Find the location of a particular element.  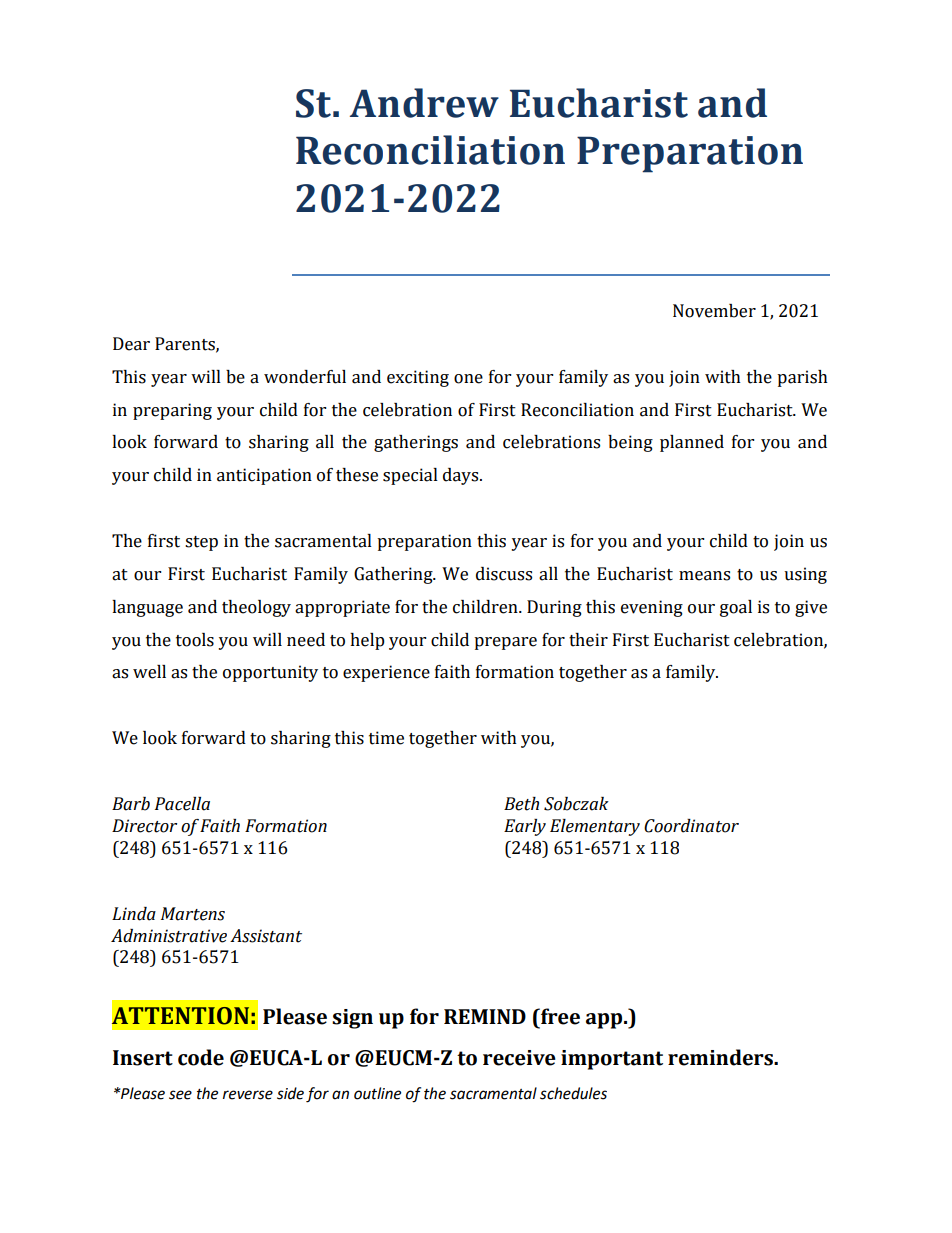

discuss is located at coordinates (504, 574).
